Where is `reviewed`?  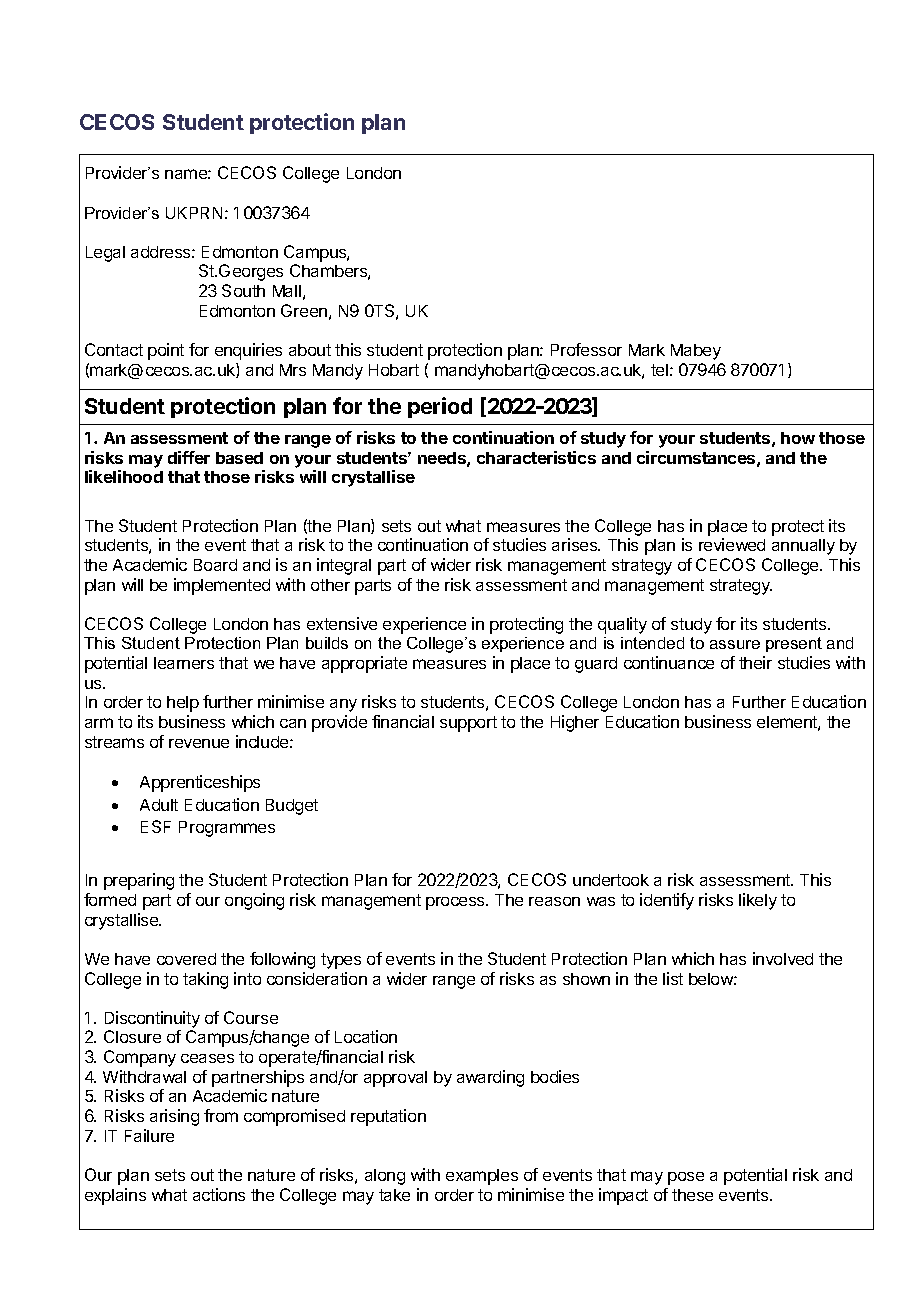
reviewed is located at coordinates (732, 544).
